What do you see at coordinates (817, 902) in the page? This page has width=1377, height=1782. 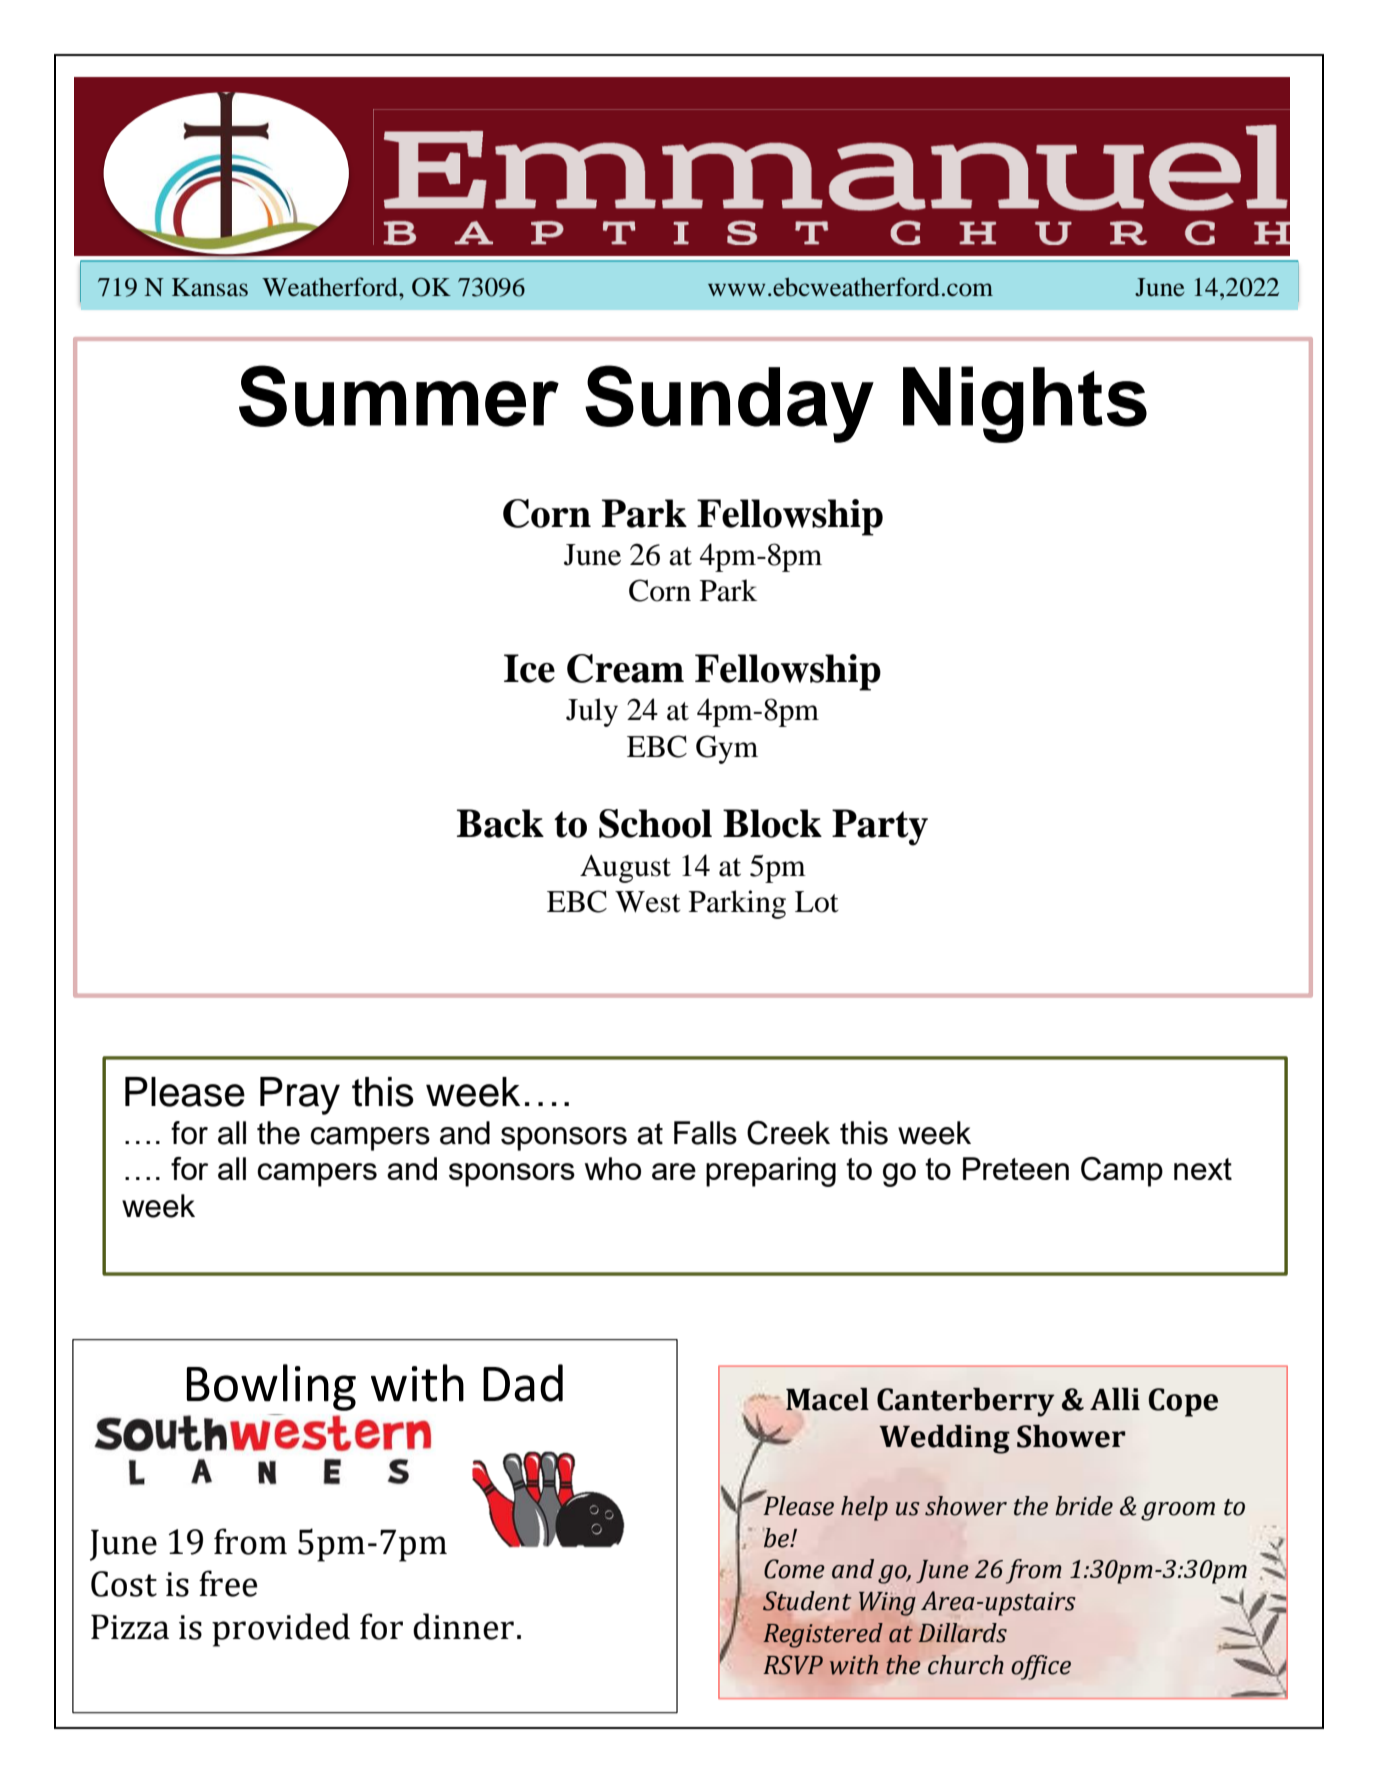 I see `Lot` at bounding box center [817, 902].
